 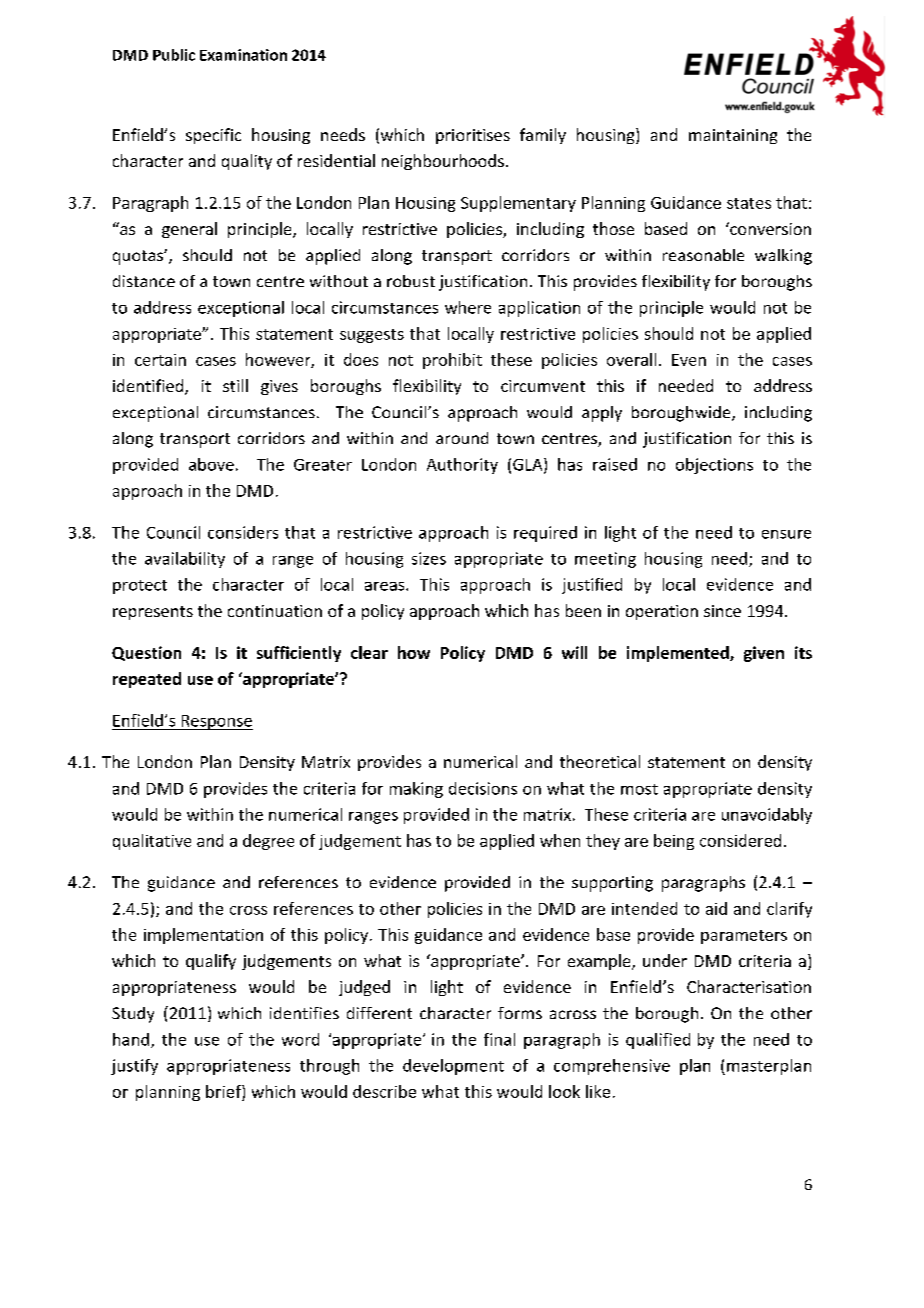 What do you see at coordinates (453, 1067) in the screenshot?
I see `development` at bounding box center [453, 1067].
